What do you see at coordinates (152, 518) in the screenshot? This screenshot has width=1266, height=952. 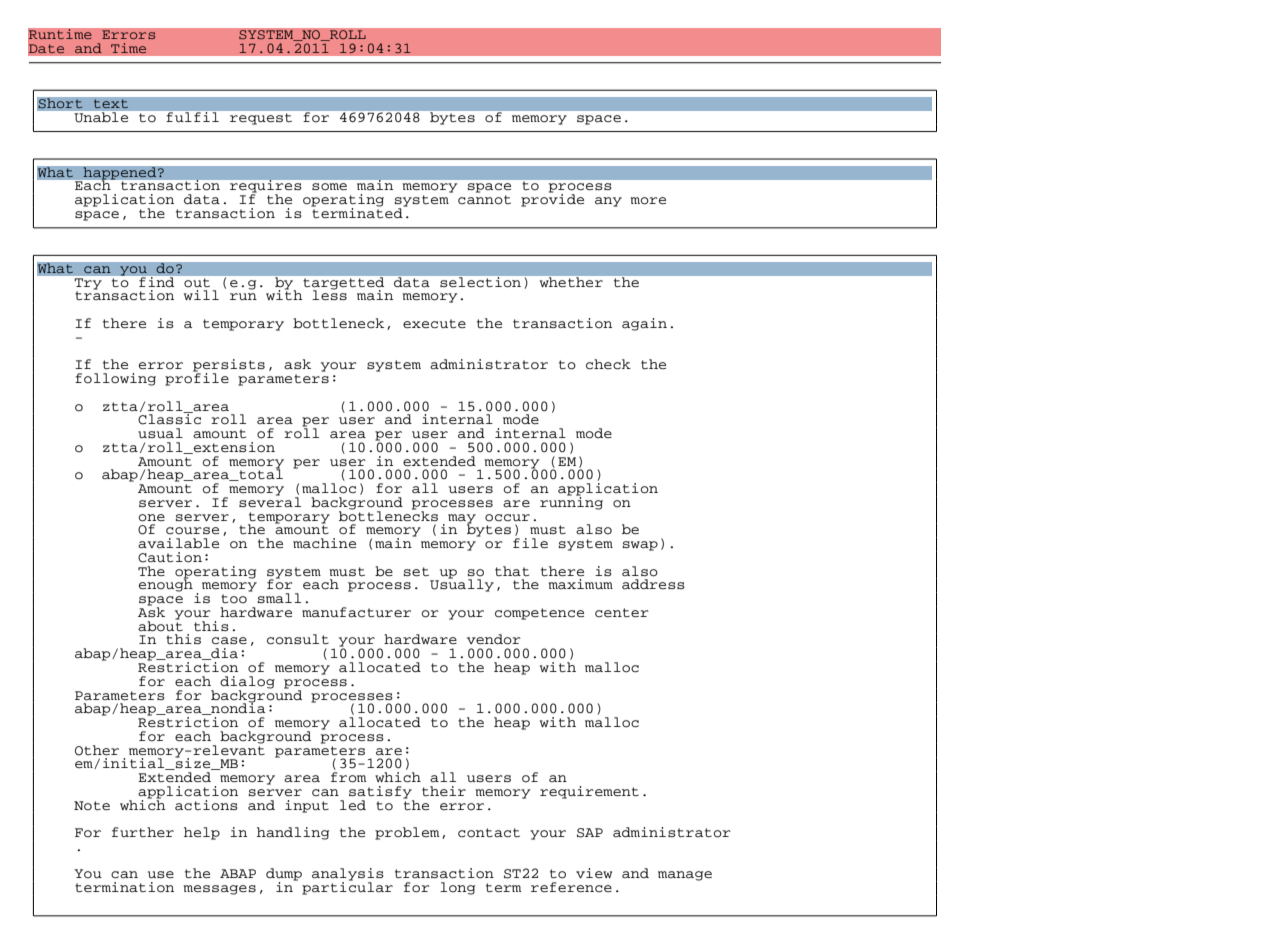 I see `one` at bounding box center [152, 518].
